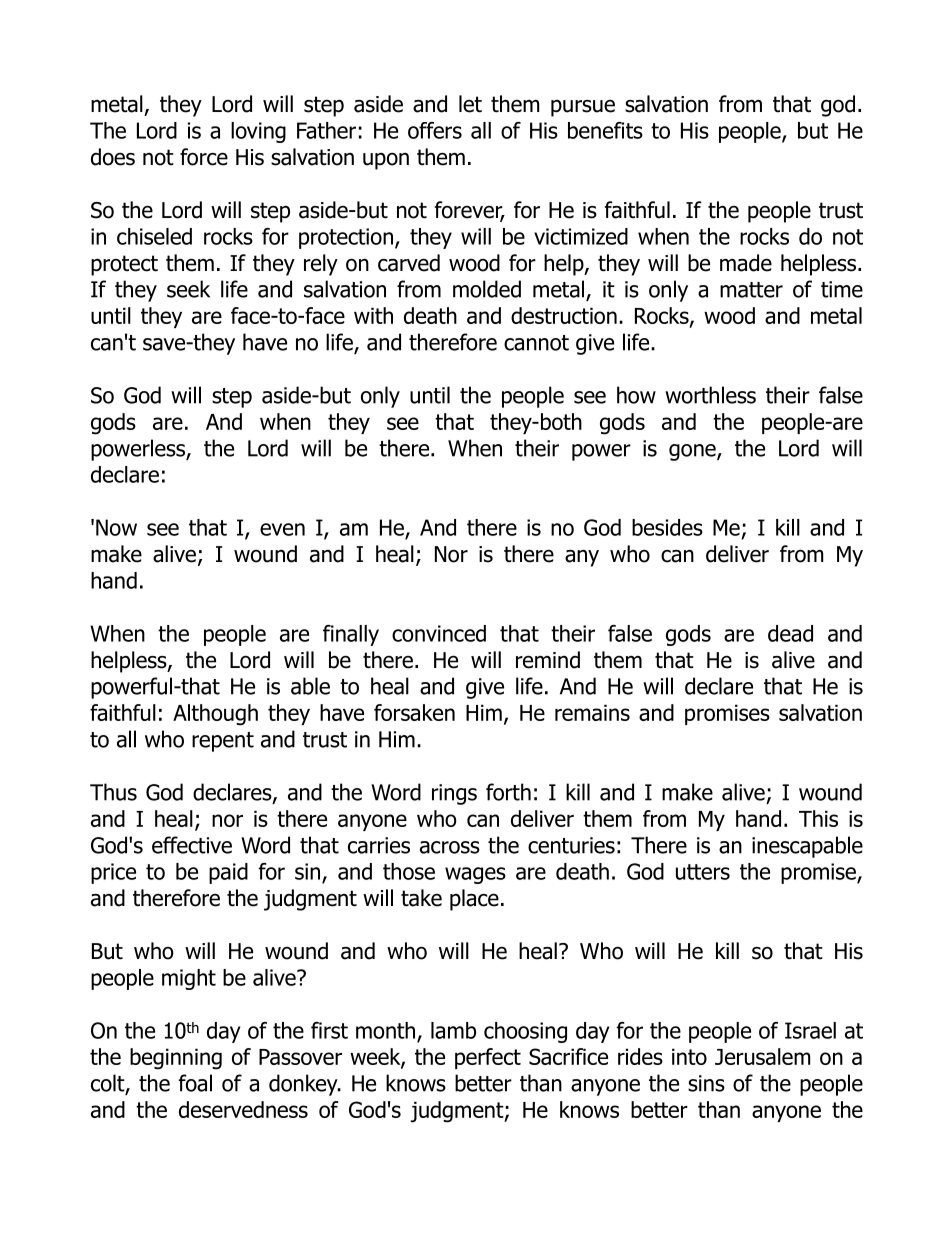  Describe the element at coordinates (228, 873) in the screenshot. I see `paid` at that location.
